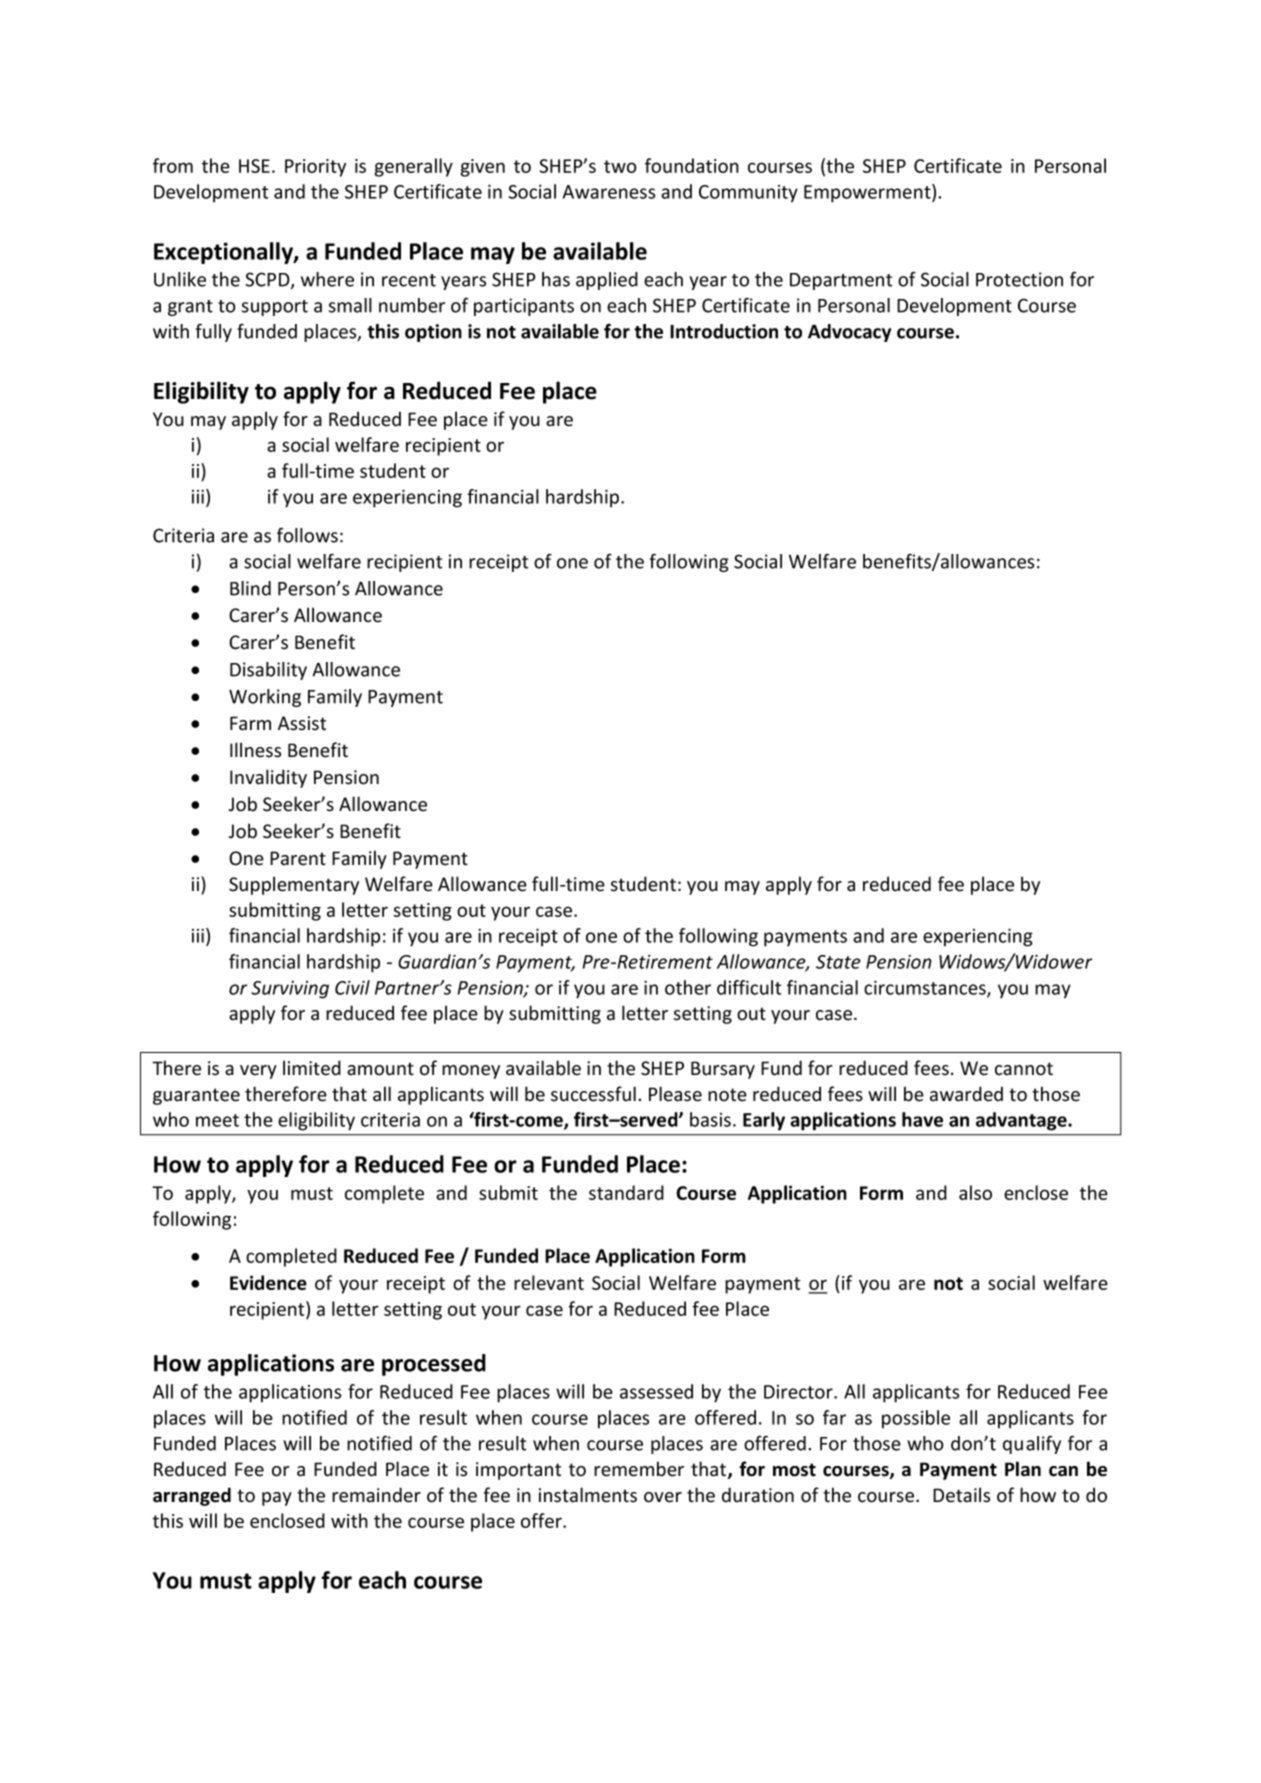 Image resolution: width=1261 pixels, height=1783 pixels. I want to click on very, so click(258, 1072).
